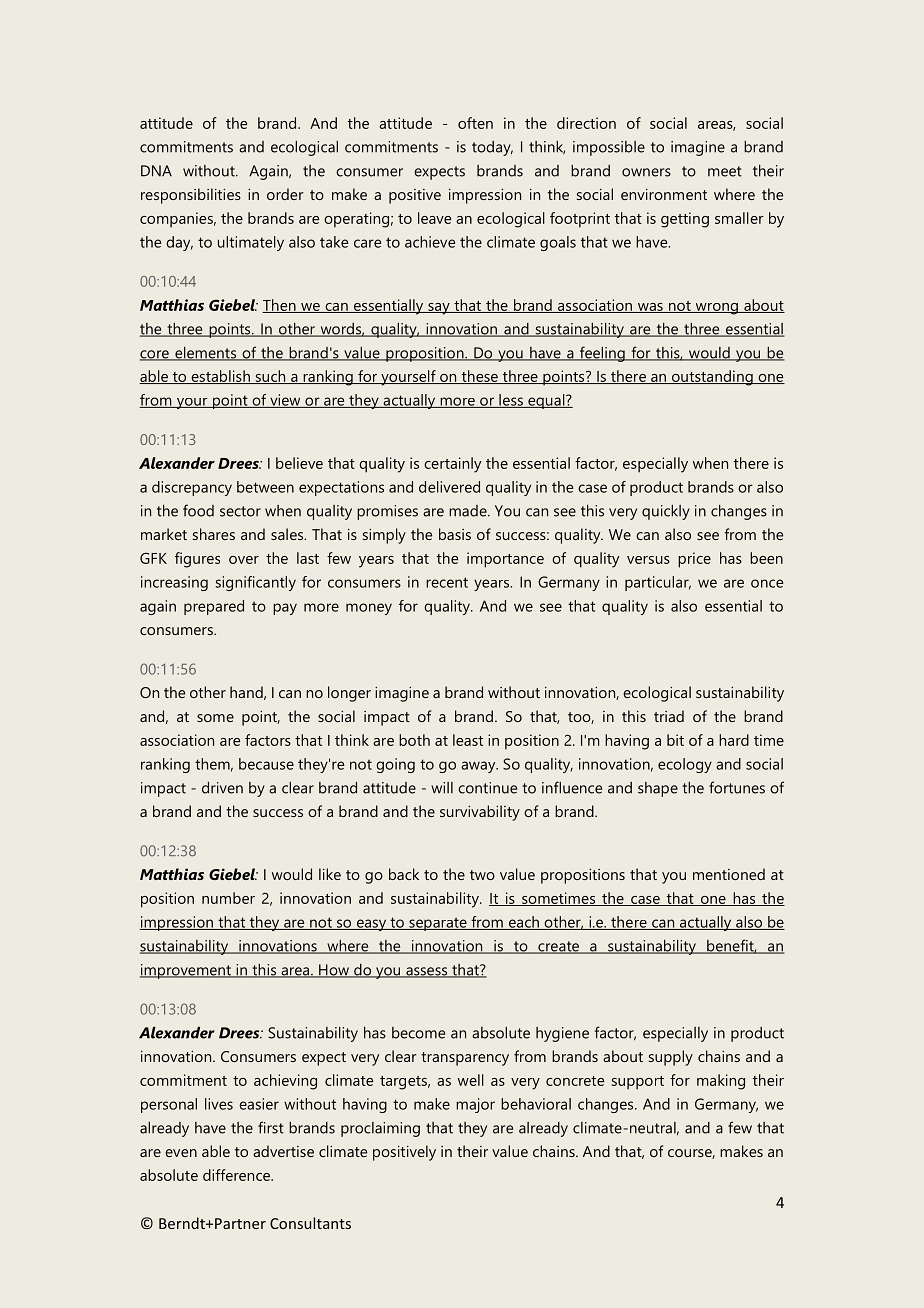 Image resolution: width=924 pixels, height=1308 pixels. What do you see at coordinates (725, 171) in the page?
I see `meet` at bounding box center [725, 171].
